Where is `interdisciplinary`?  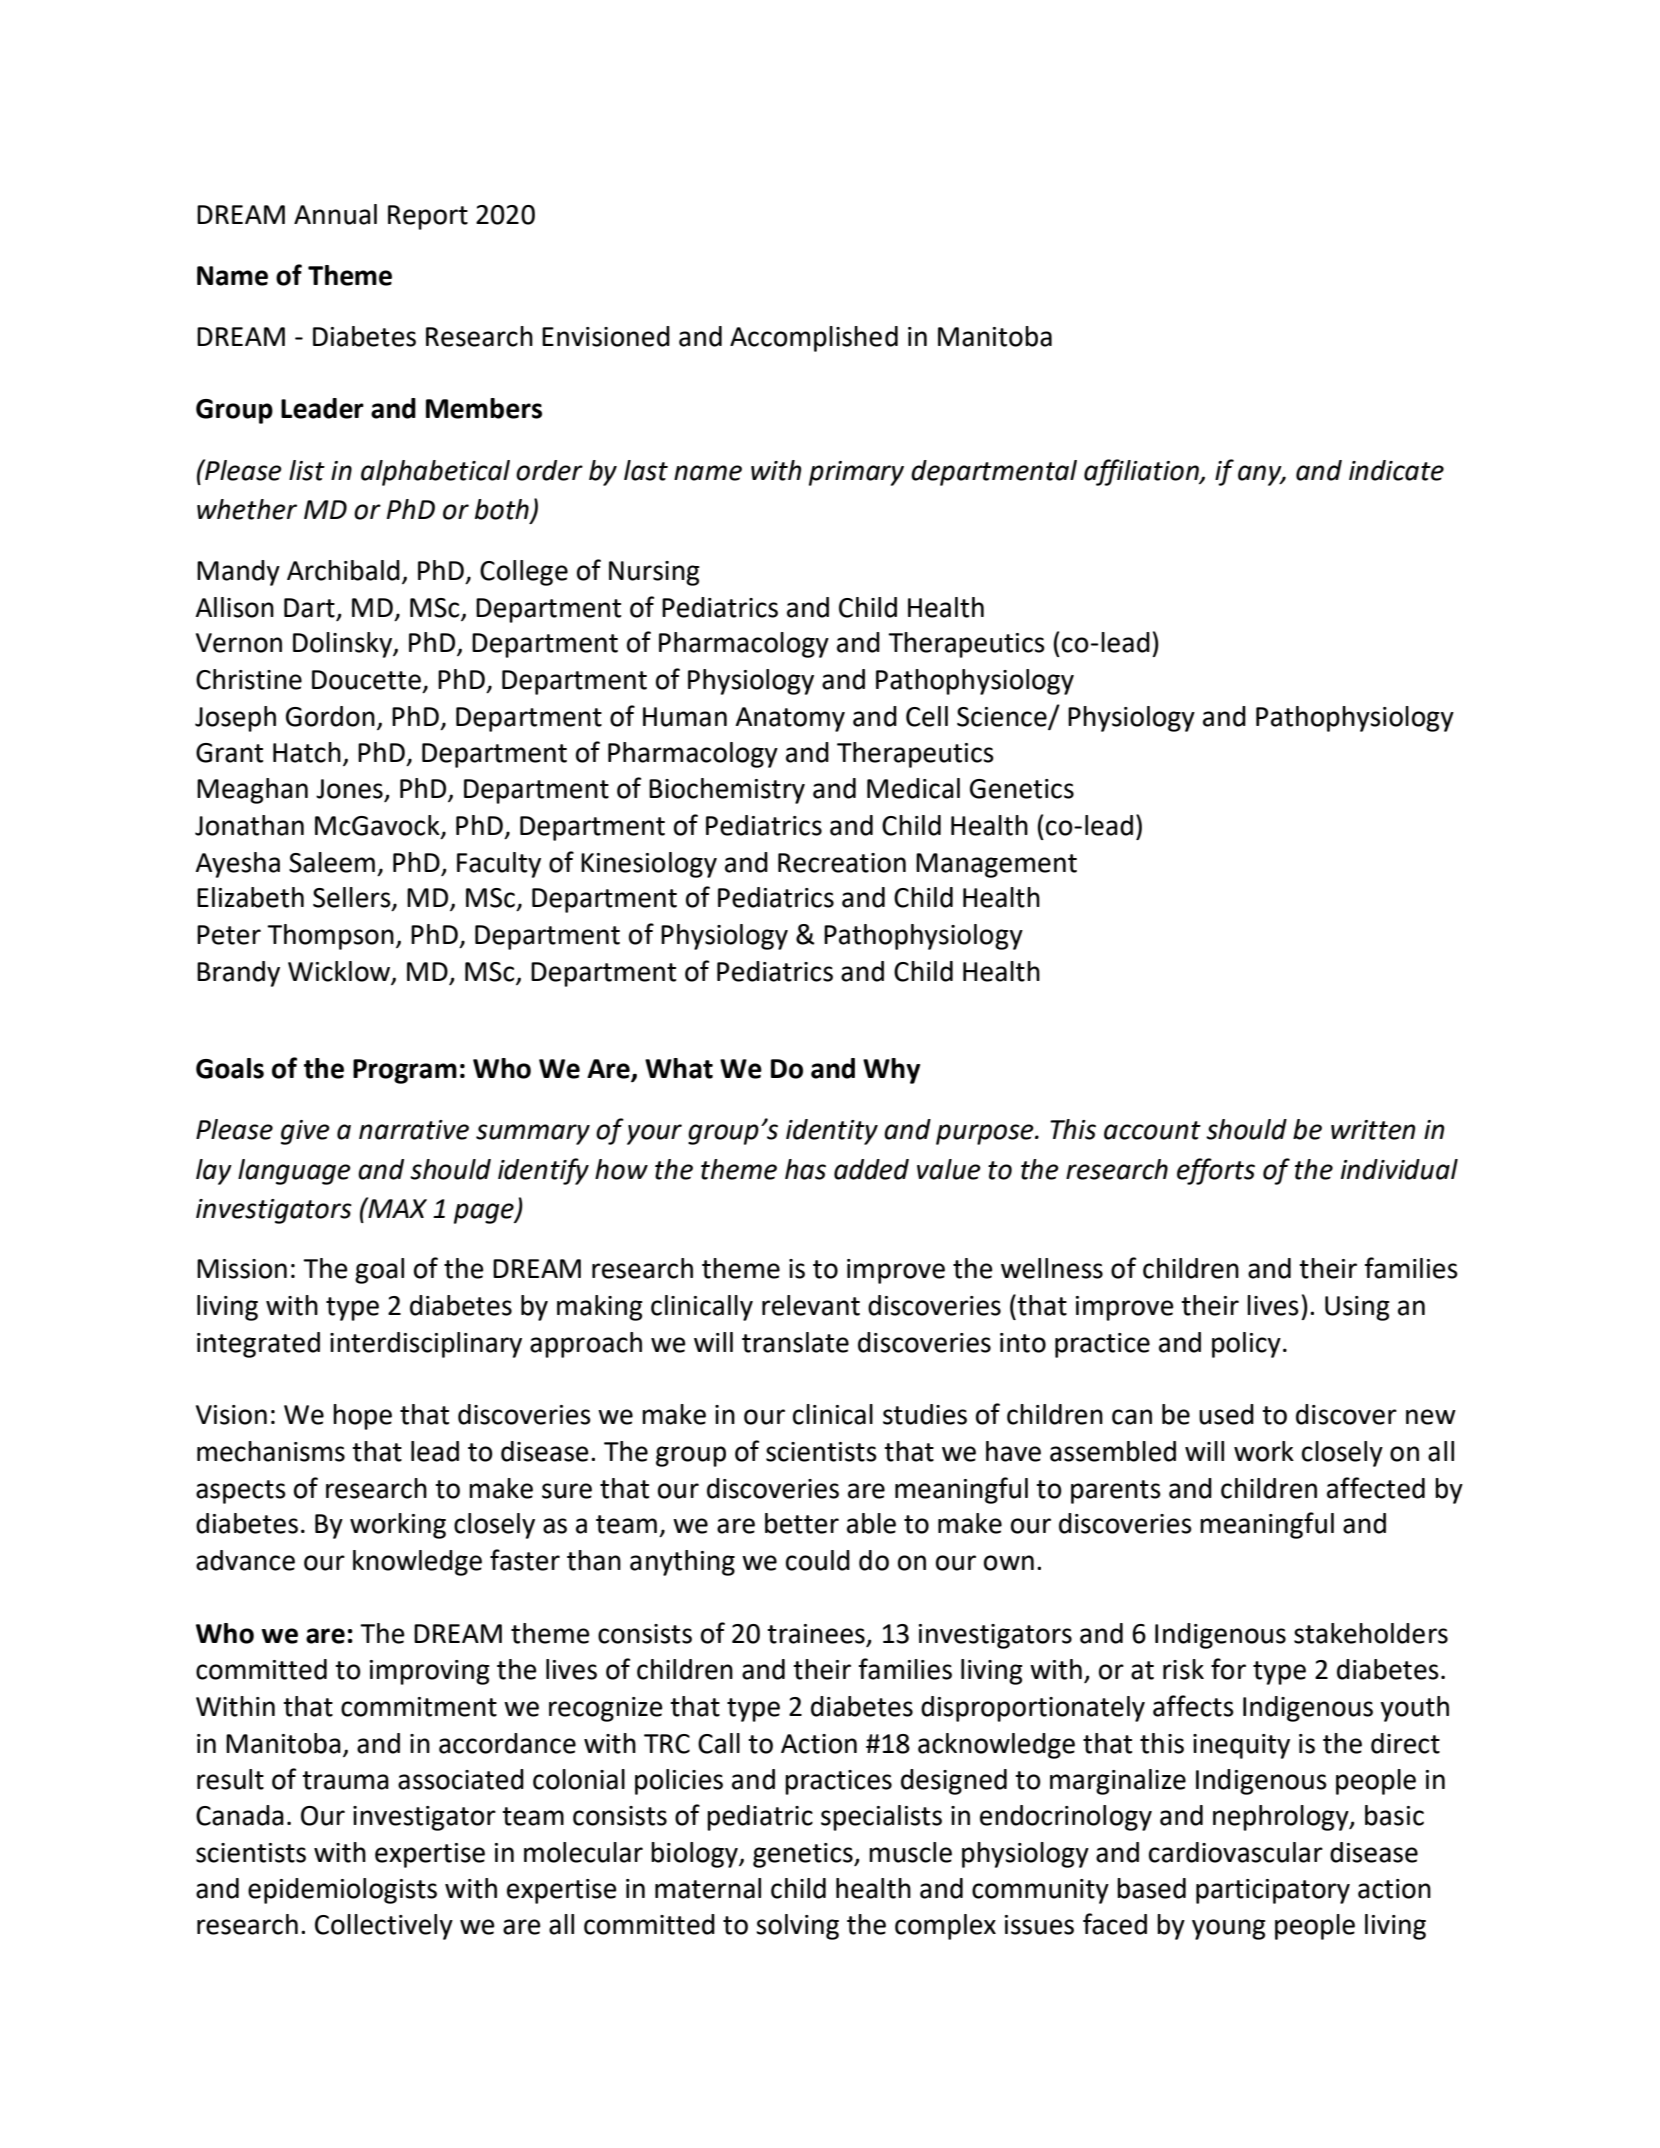
interdisciplinary is located at coordinates (426, 1345).
